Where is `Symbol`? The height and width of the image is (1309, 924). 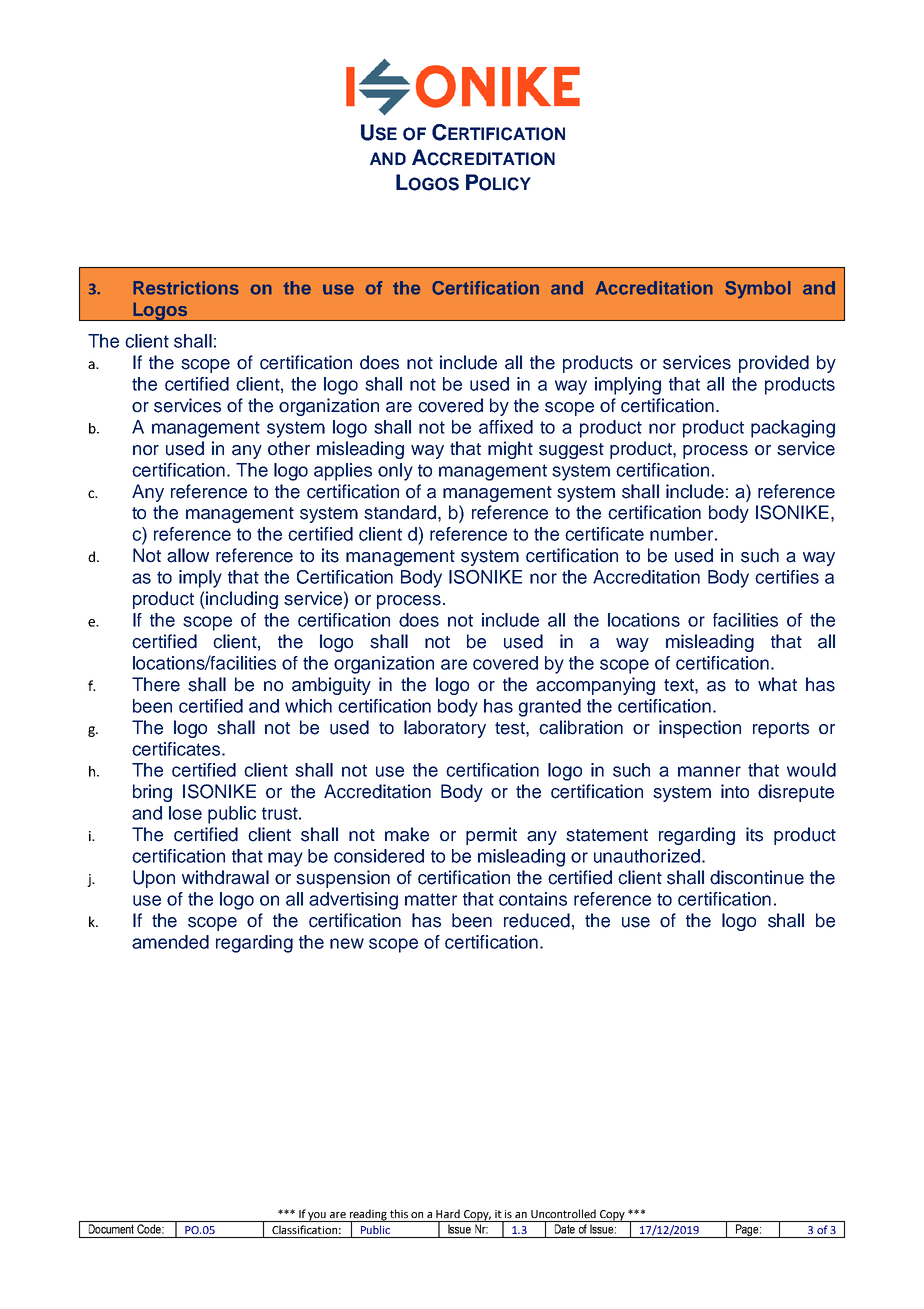 Symbol is located at coordinates (758, 290).
